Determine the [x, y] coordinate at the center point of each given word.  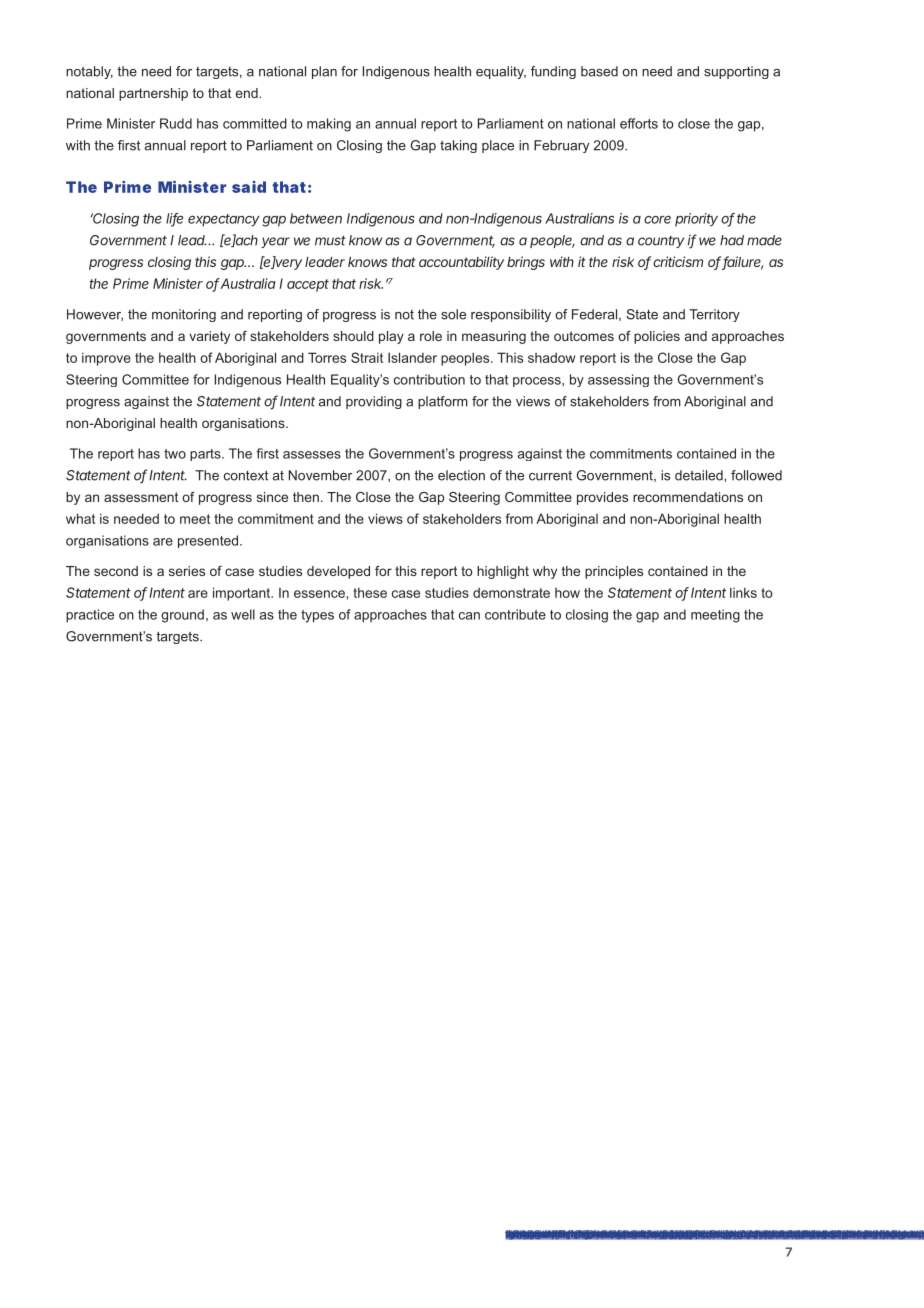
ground [182, 616]
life [174, 219]
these [370, 592]
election [461, 475]
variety [209, 337]
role [431, 336]
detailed [700, 475]
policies [657, 337]
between [316, 218]
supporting [736, 72]
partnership [153, 94]
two [175, 454]
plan [324, 72]
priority [696, 220]
